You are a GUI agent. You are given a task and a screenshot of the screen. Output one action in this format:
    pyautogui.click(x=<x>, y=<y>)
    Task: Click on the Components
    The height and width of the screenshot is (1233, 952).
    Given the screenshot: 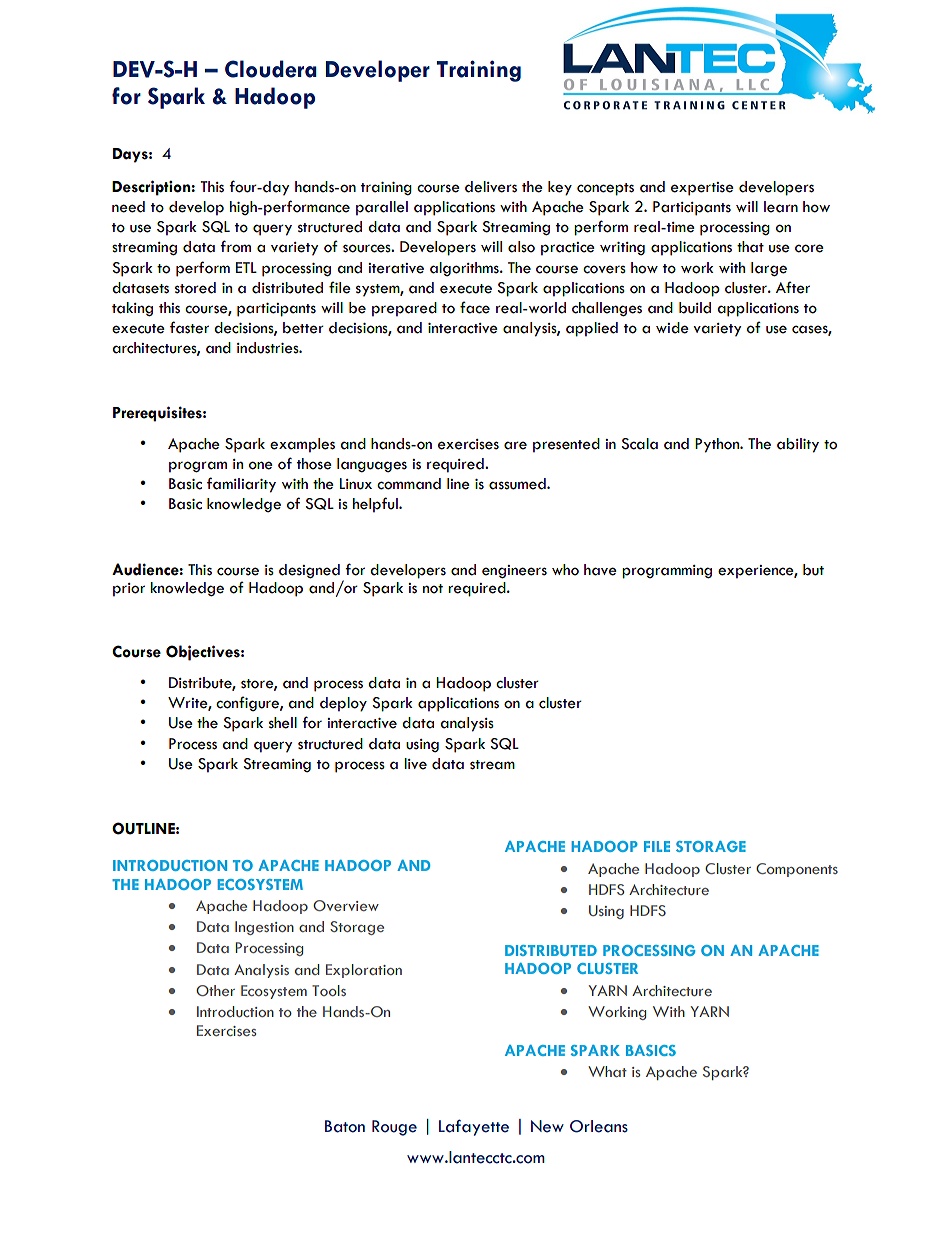 What is the action you would take?
    pyautogui.click(x=797, y=870)
